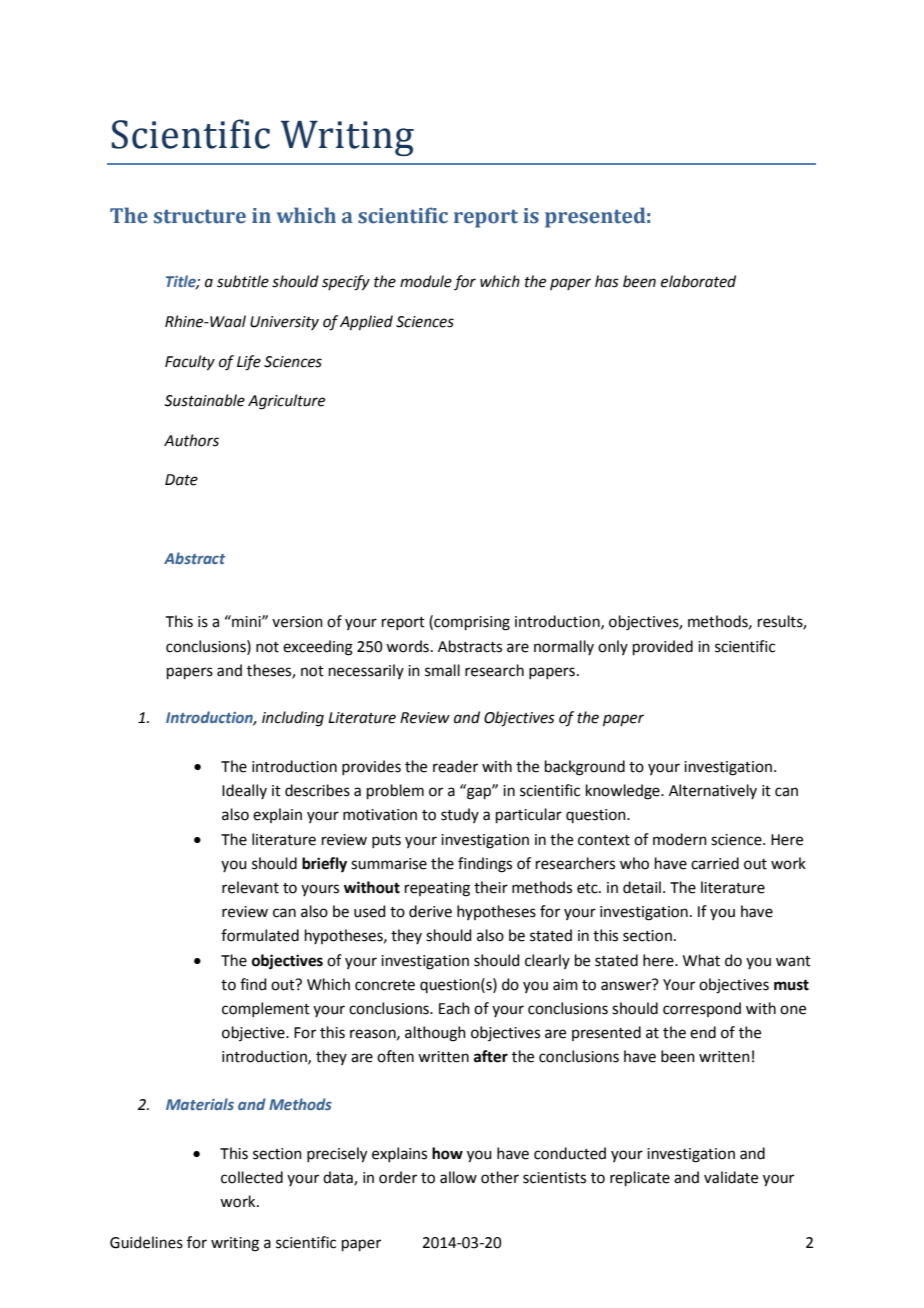  I want to click on version, so click(297, 622).
